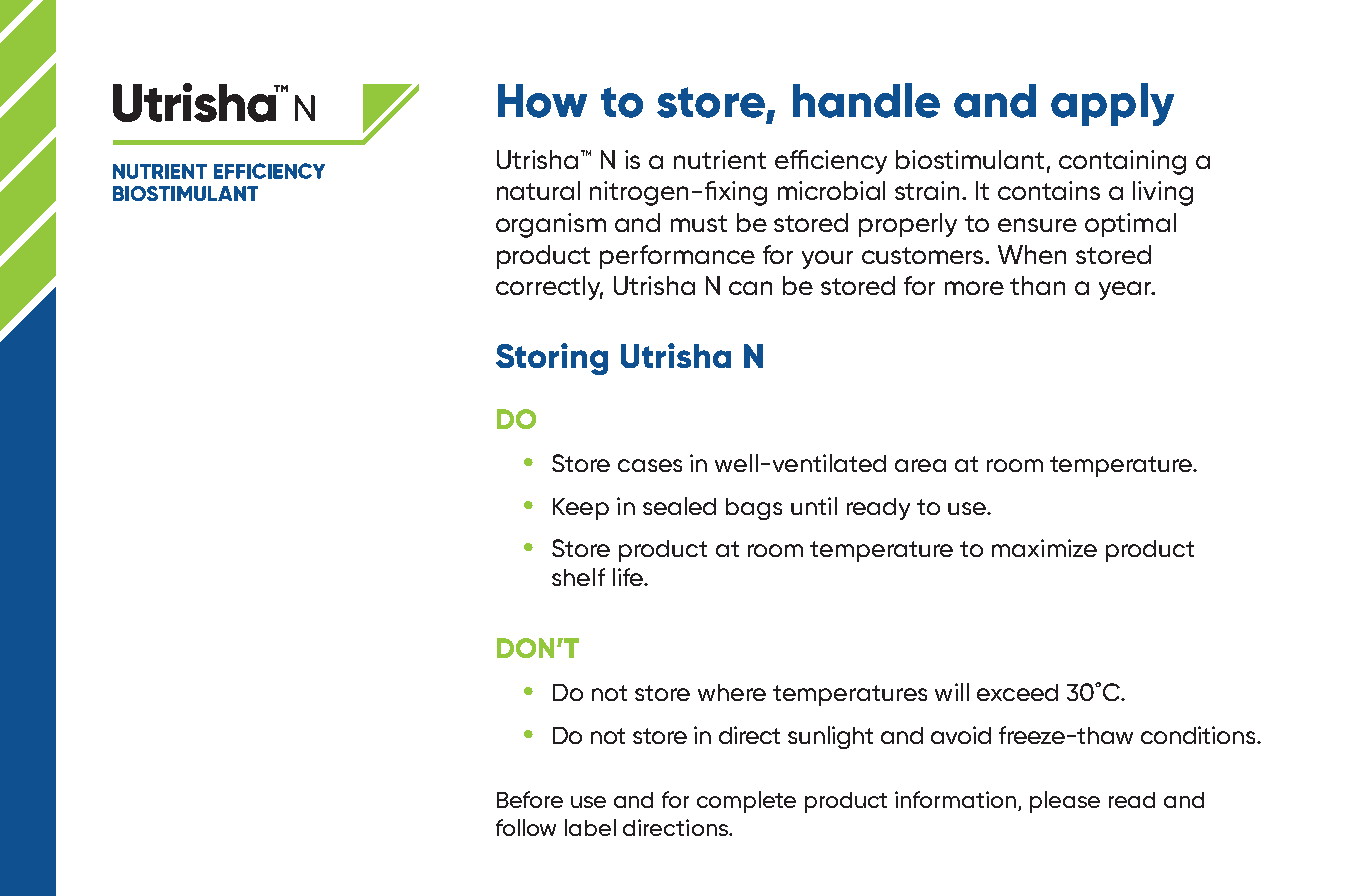 Image resolution: width=1345 pixels, height=896 pixels. What do you see at coordinates (866, 100) in the screenshot?
I see `handle` at bounding box center [866, 100].
